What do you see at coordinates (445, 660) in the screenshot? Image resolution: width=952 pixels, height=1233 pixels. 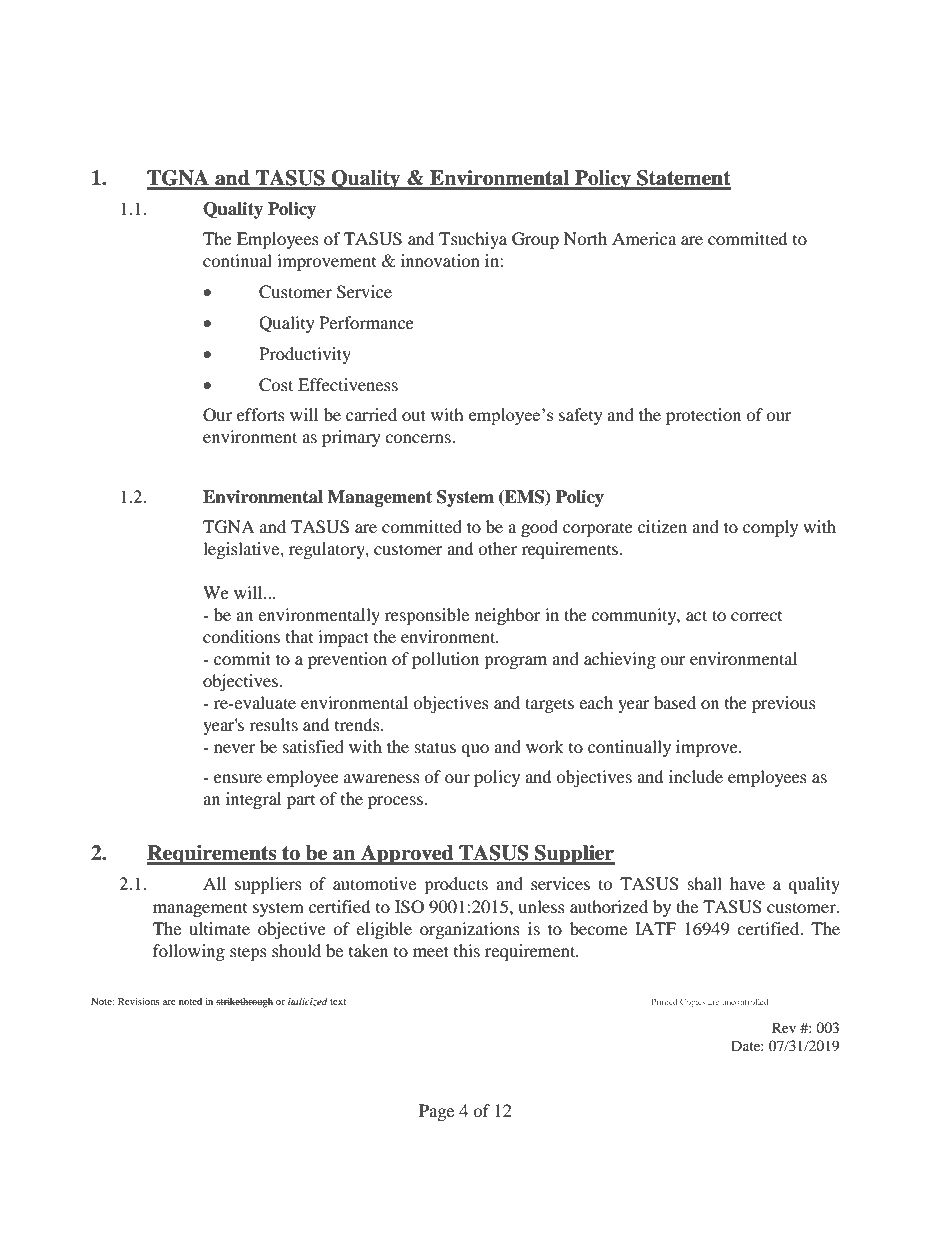 I see `pollution` at bounding box center [445, 660].
